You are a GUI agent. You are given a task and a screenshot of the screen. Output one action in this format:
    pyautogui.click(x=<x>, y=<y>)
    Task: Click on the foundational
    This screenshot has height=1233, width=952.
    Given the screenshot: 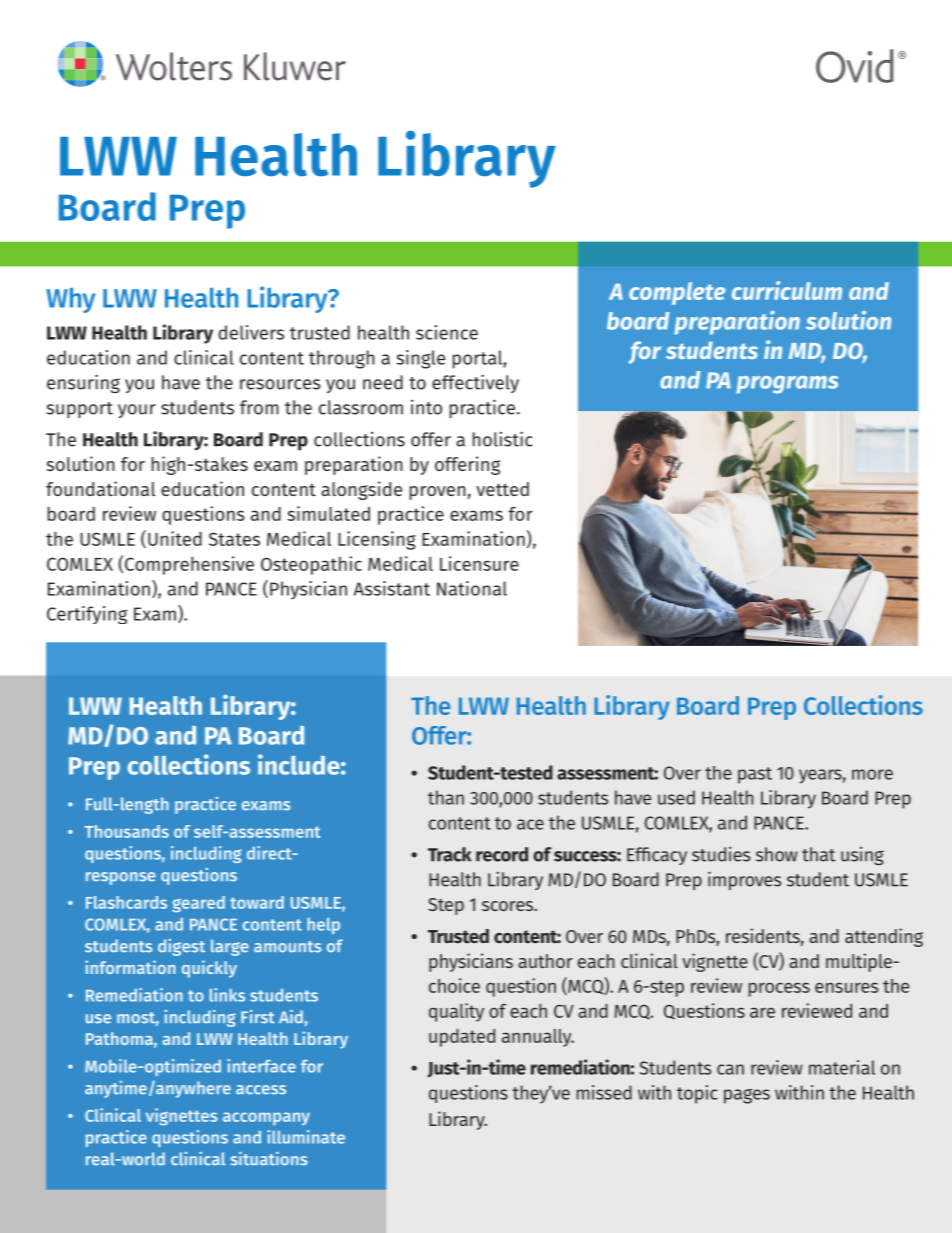 What is the action you would take?
    pyautogui.click(x=100, y=488)
